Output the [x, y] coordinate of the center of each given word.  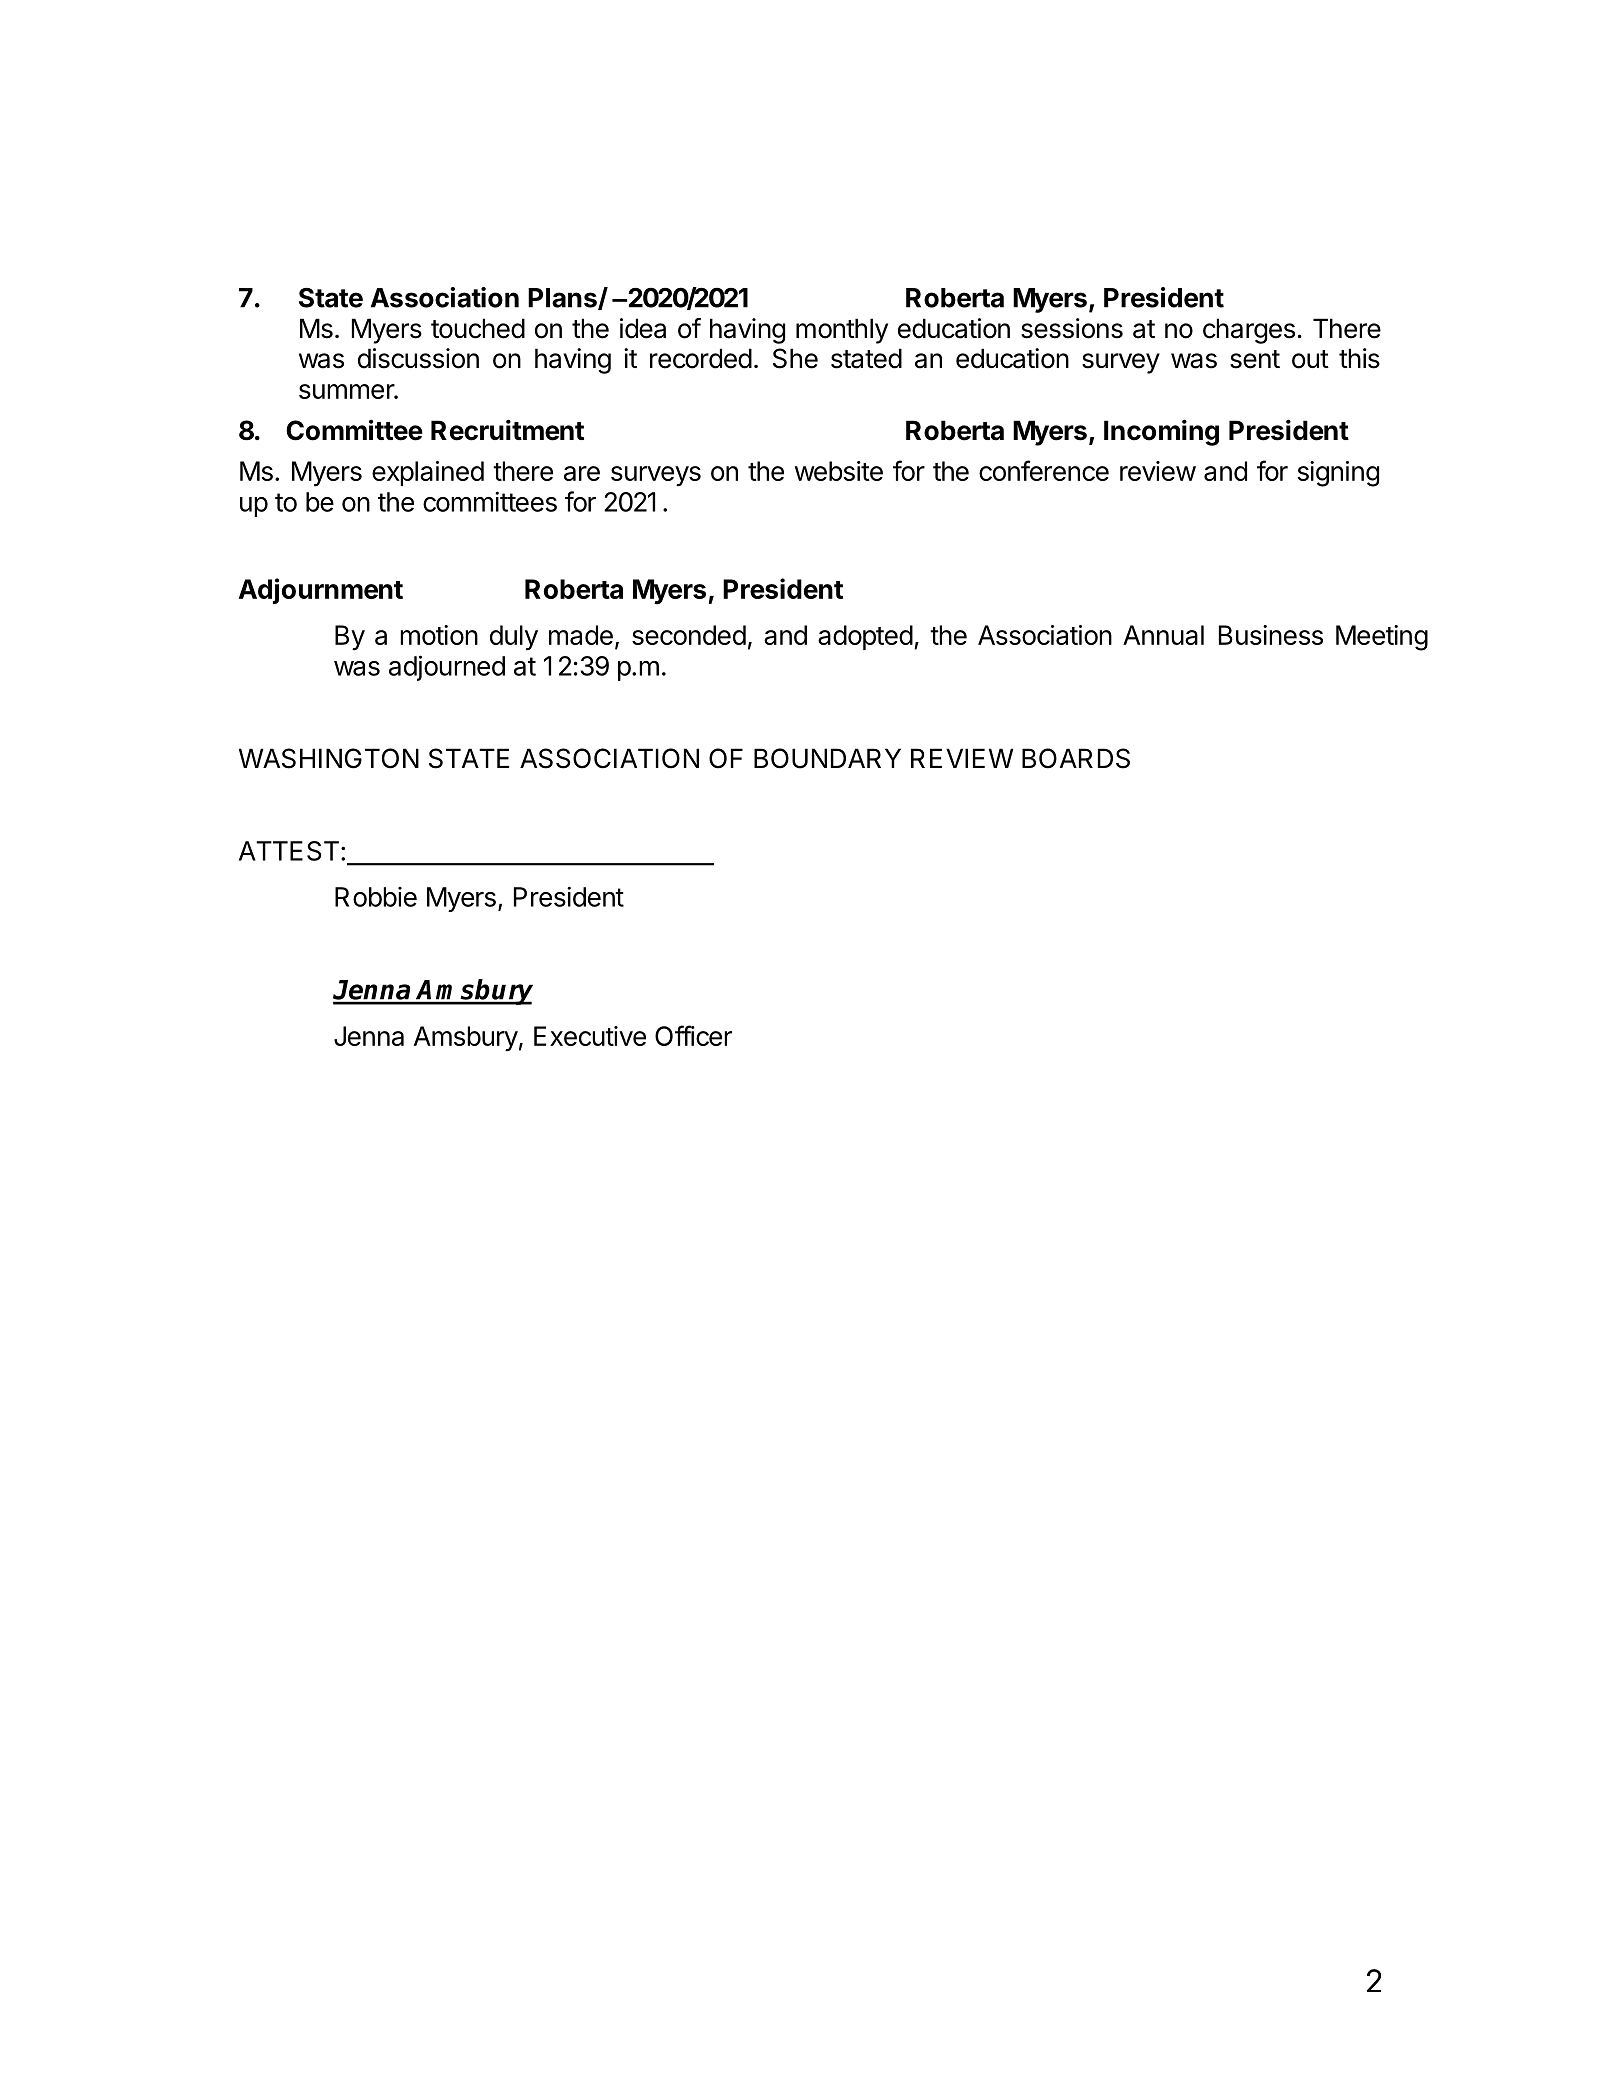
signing [1338, 474]
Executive [590, 1036]
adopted [865, 637]
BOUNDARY [827, 758]
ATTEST [289, 851]
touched [478, 328]
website [839, 471]
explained [428, 473]
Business [1271, 635]
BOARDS [1076, 758]
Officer [693, 1035]
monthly [842, 331]
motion [439, 635]
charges [1249, 331]
